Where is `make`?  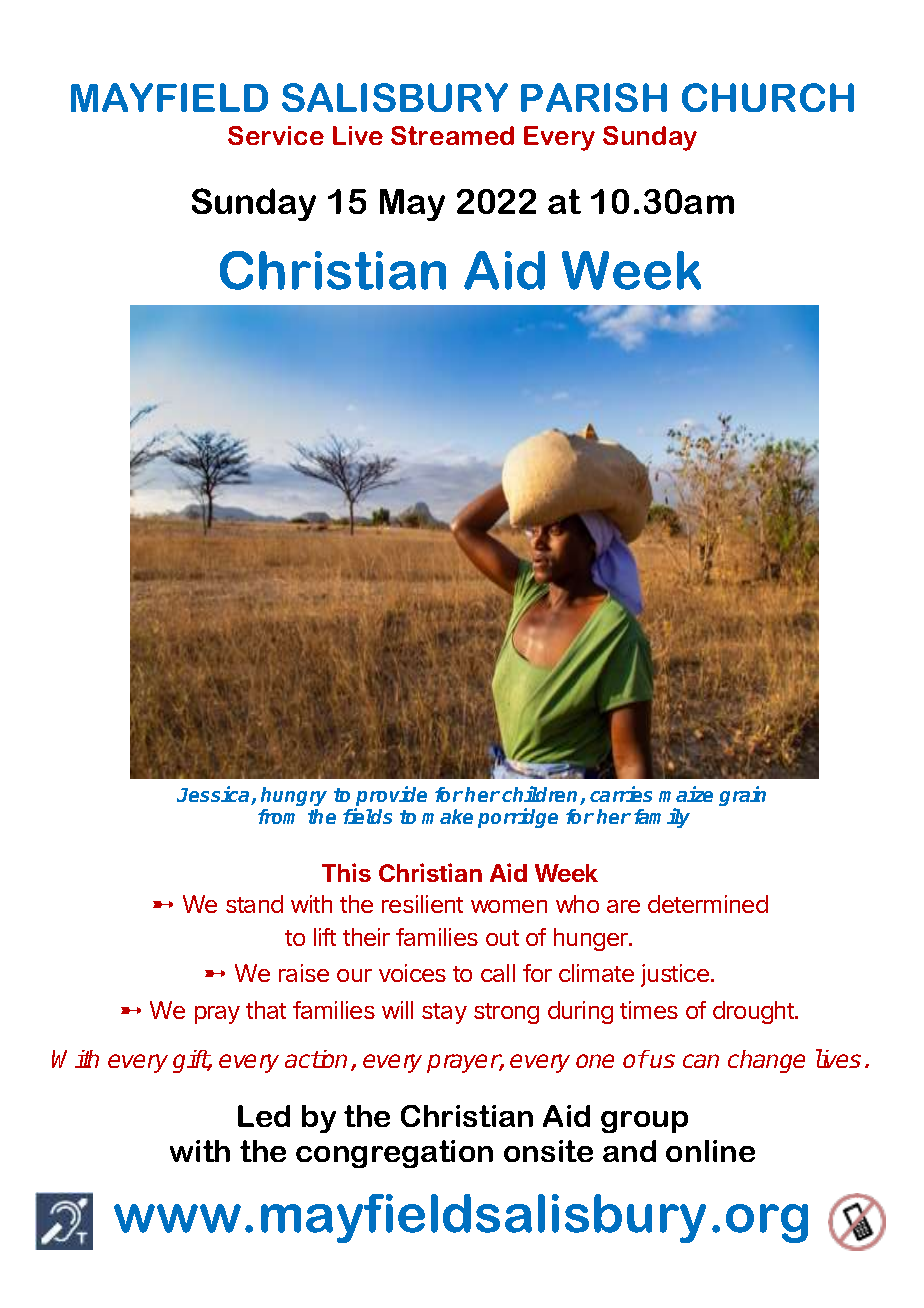
make is located at coordinates (447, 816).
